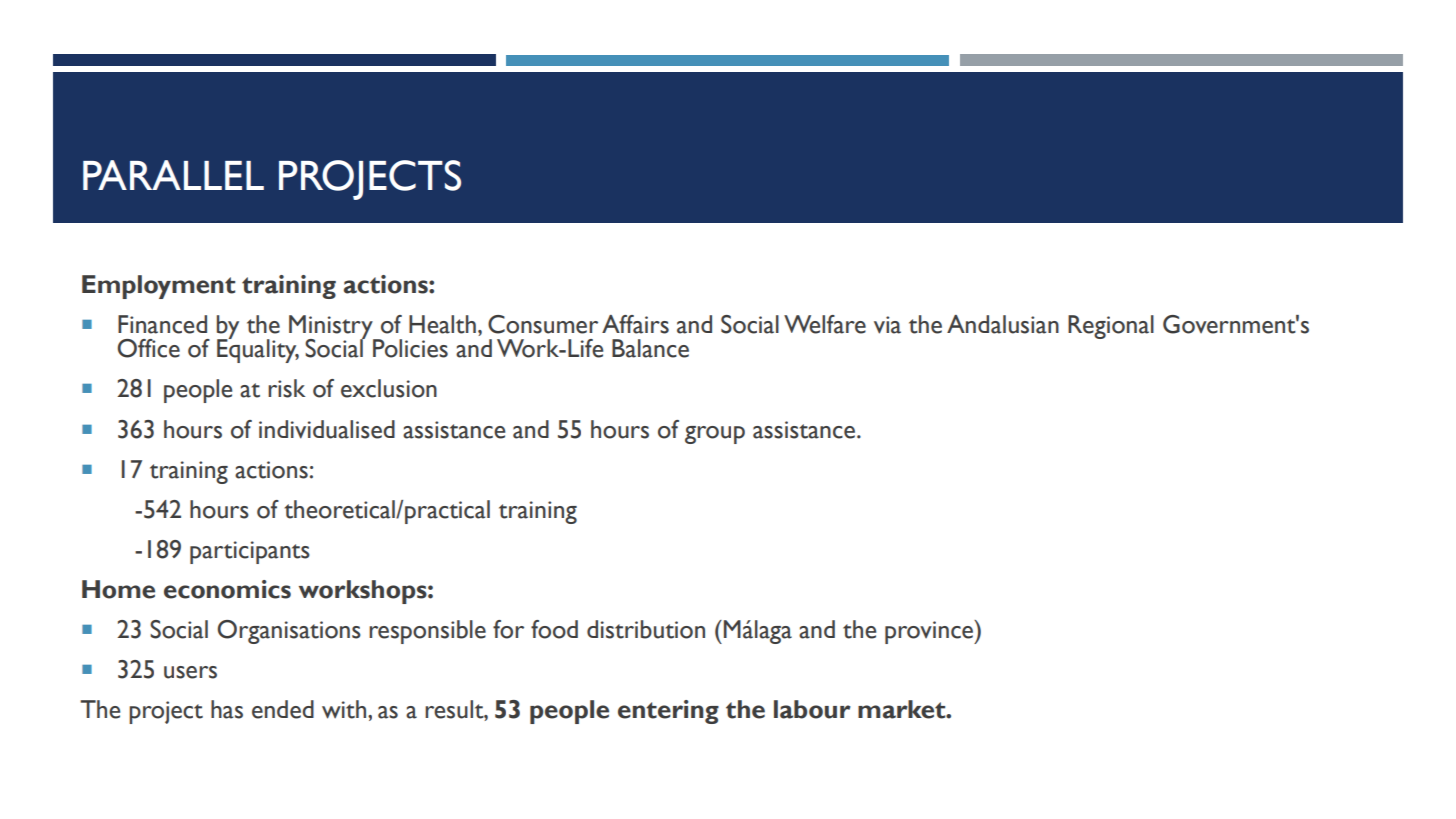 The height and width of the screenshot is (819, 1456). Describe the element at coordinates (1003, 324) in the screenshot. I see `Andalusian` at that location.
